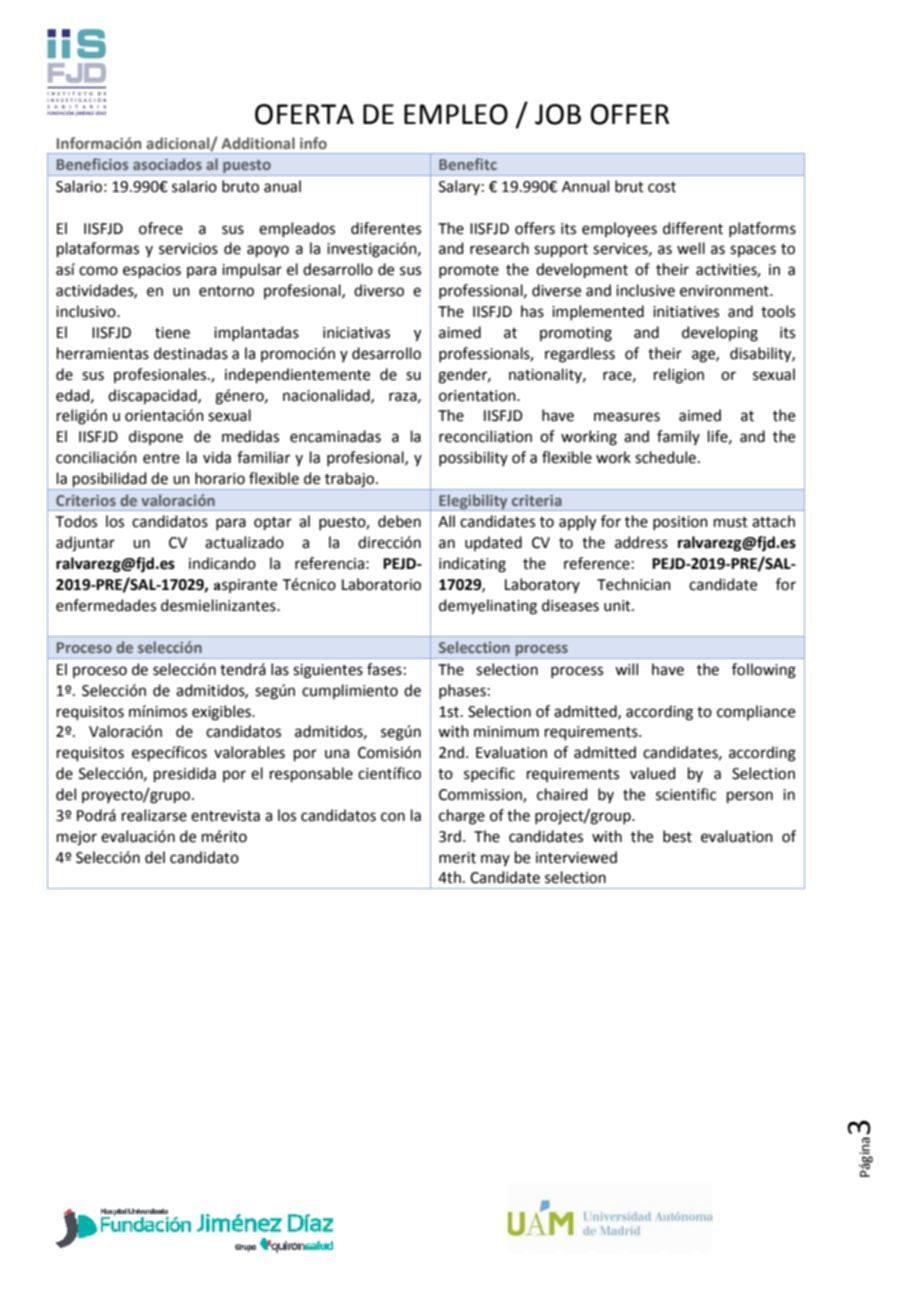 The image size is (924, 1308). What do you see at coordinates (662, 187) in the screenshot?
I see `cost` at bounding box center [662, 187].
